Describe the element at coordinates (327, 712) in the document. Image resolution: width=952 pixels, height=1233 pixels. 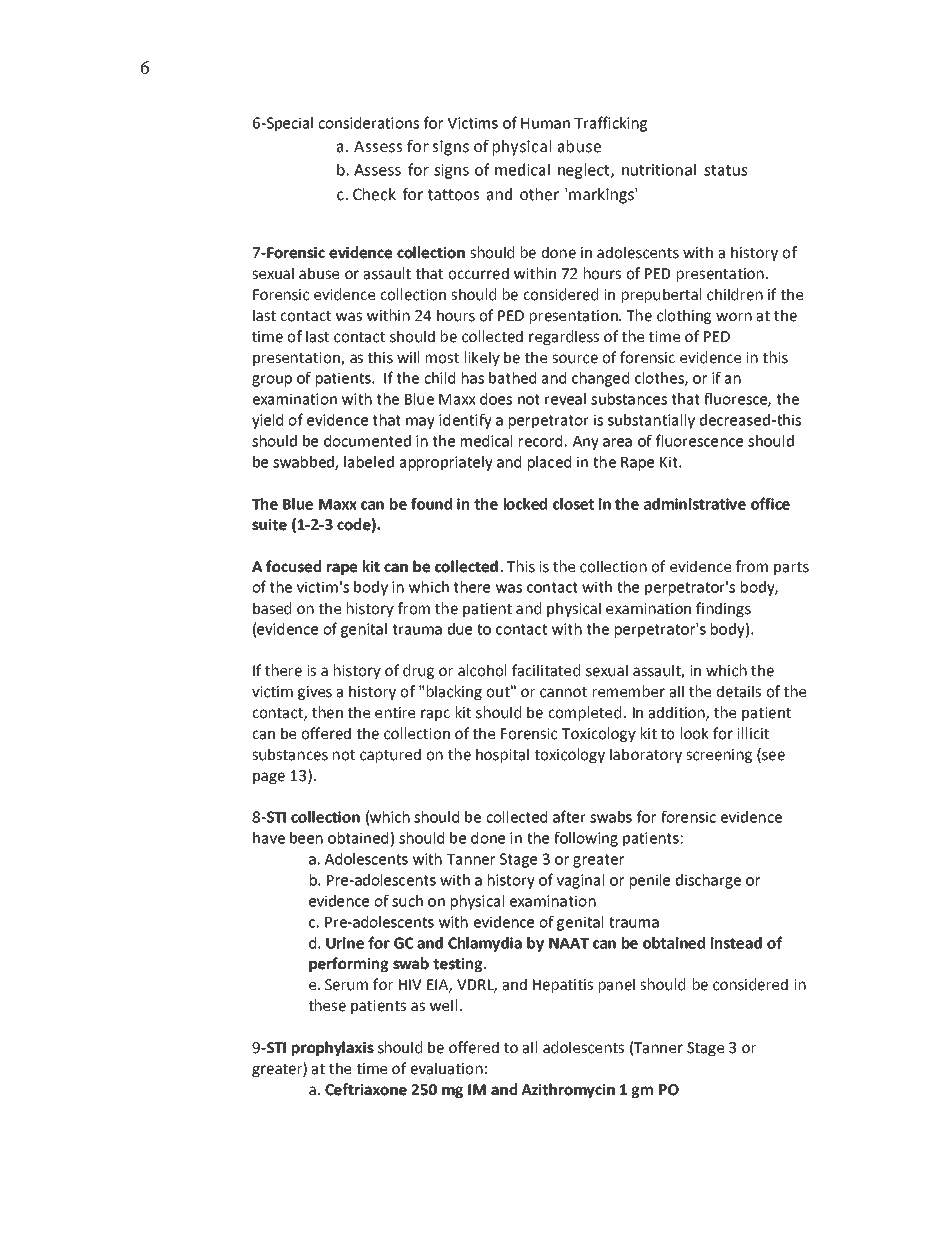
I see `then` at that location.
